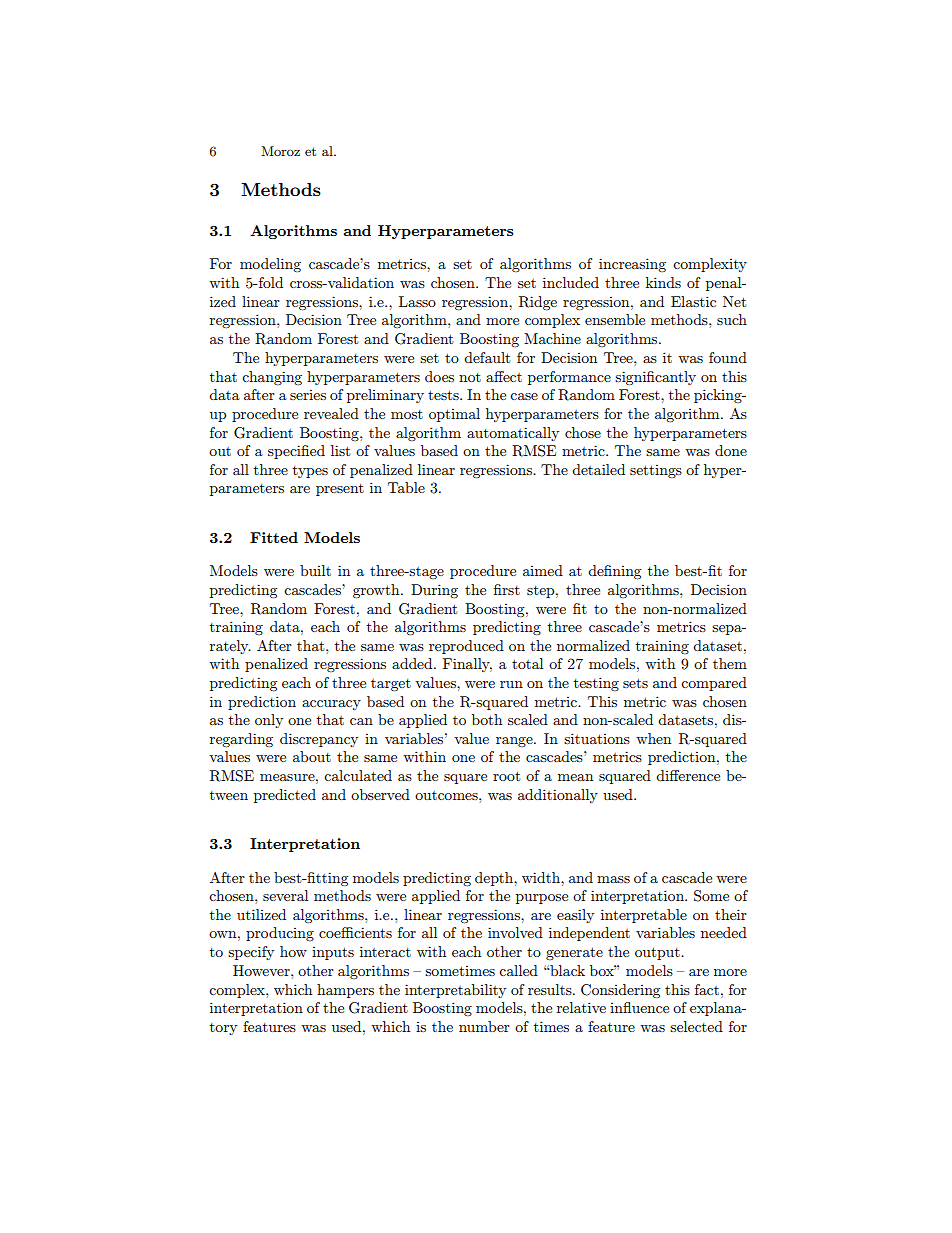 The image size is (952, 1233). I want to click on modeling, so click(270, 265).
